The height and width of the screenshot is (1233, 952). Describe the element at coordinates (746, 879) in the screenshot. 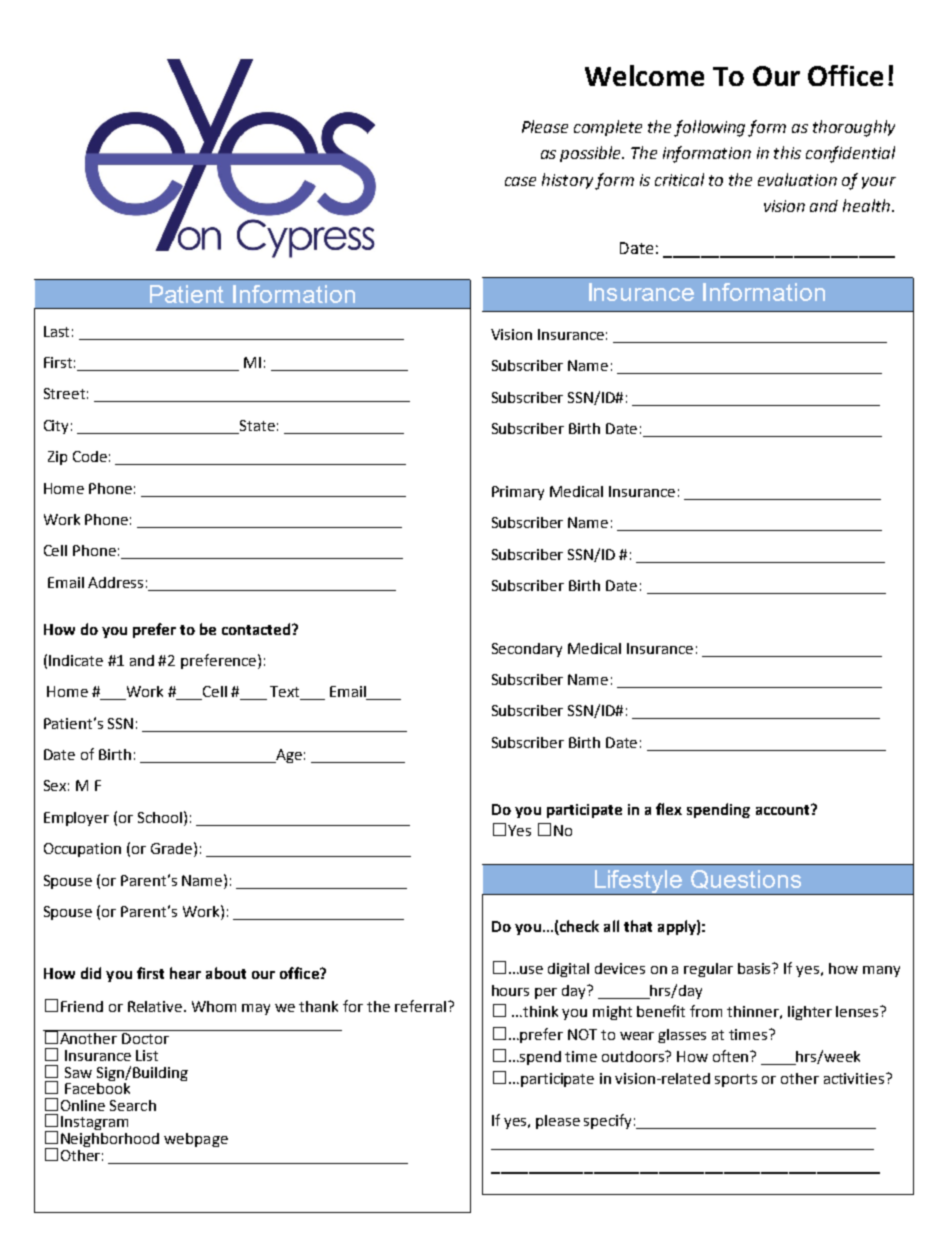

I see `Questions` at that location.
